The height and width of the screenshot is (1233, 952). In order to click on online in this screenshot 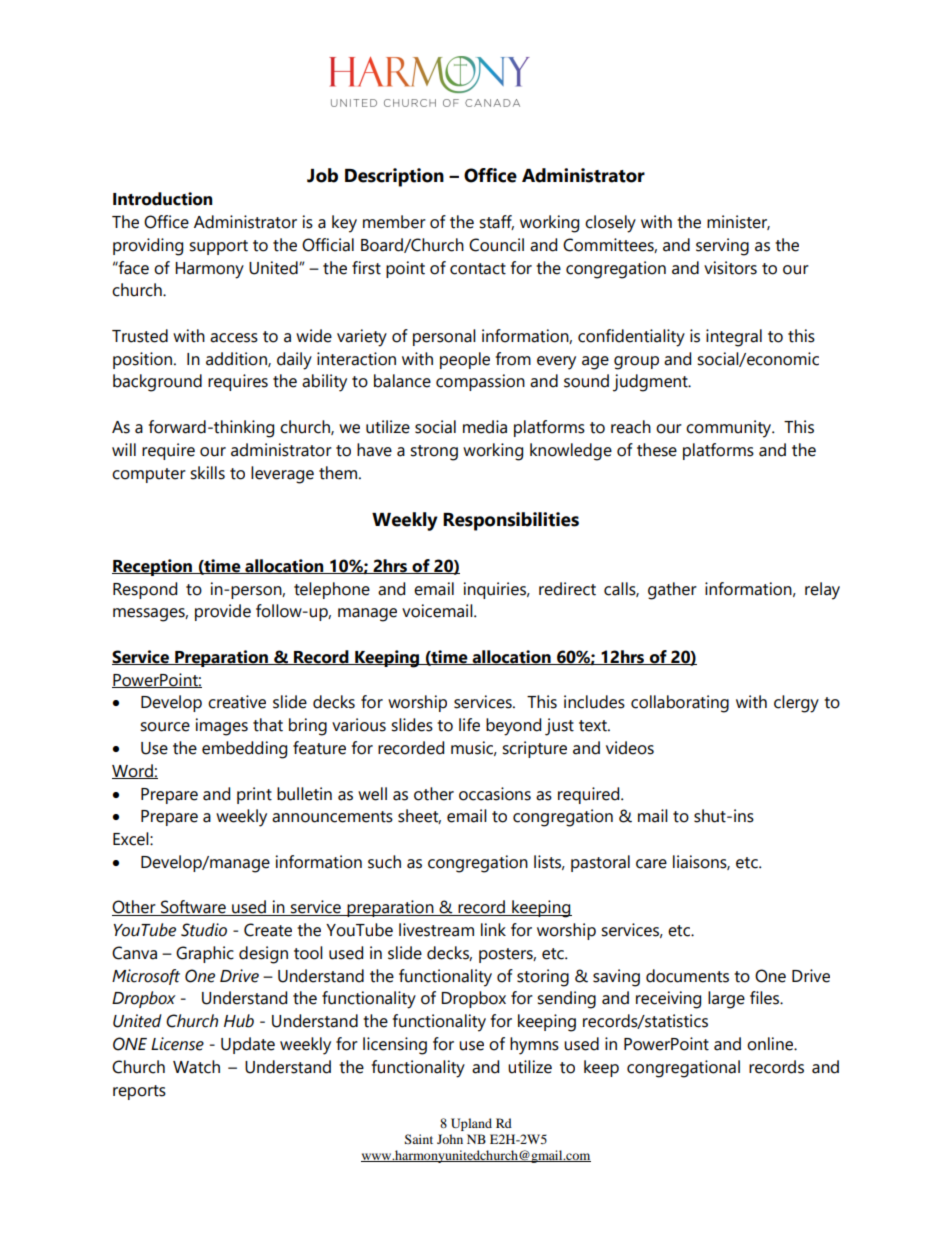, I will do `click(771, 1044)`.
